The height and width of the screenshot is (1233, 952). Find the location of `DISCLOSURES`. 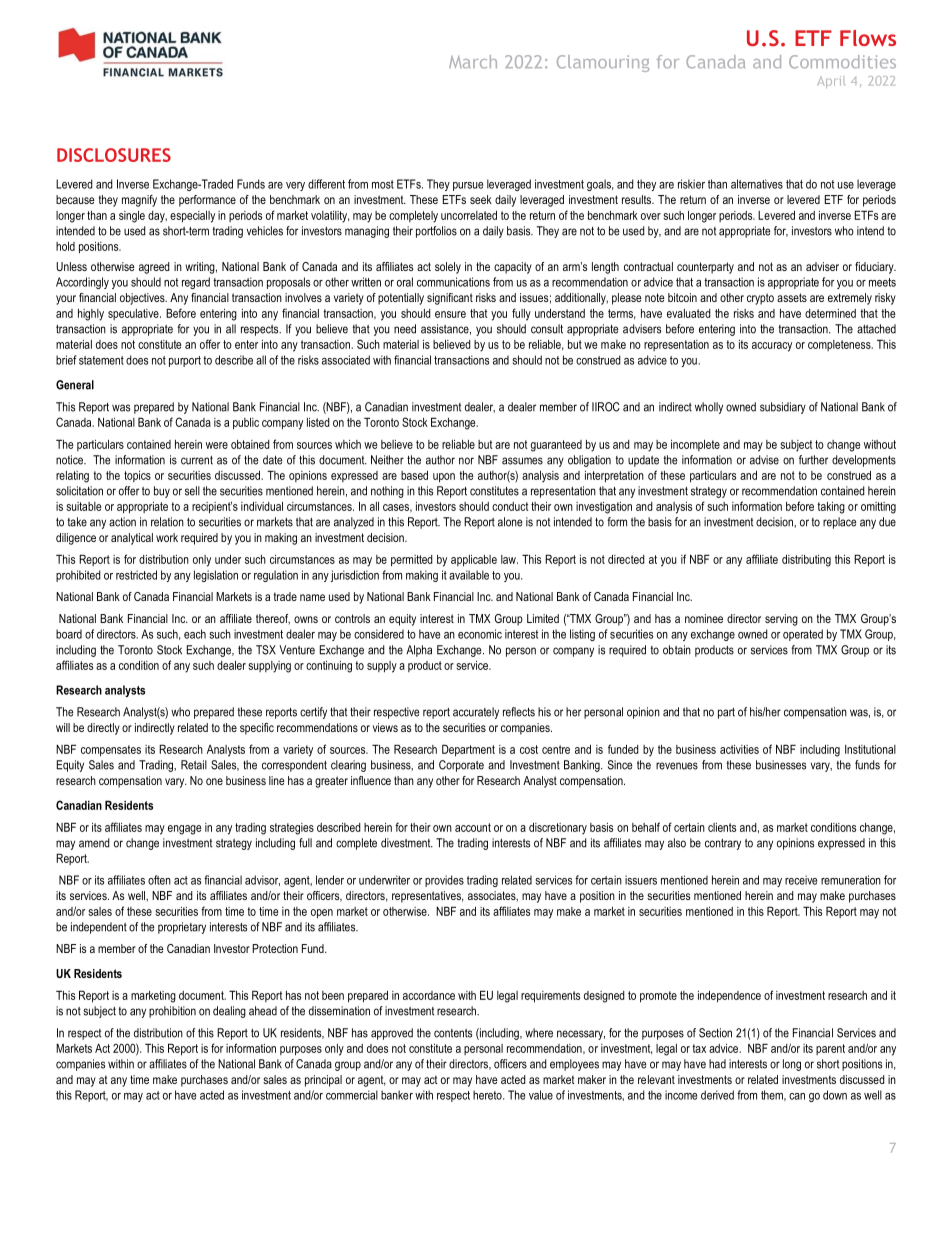

DISCLOSURES is located at coordinates (114, 155).
